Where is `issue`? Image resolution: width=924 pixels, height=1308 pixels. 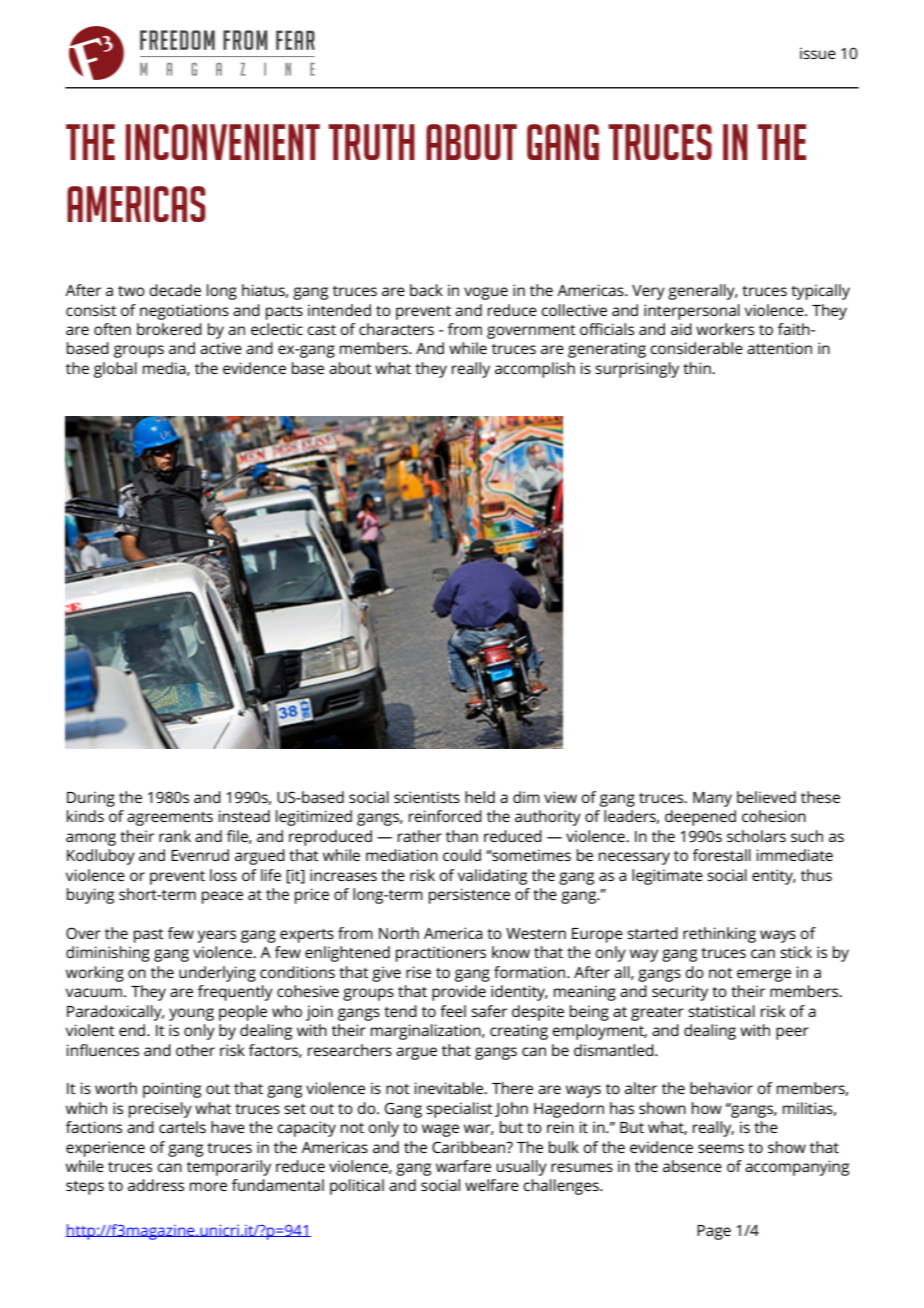
issue is located at coordinates (818, 53).
